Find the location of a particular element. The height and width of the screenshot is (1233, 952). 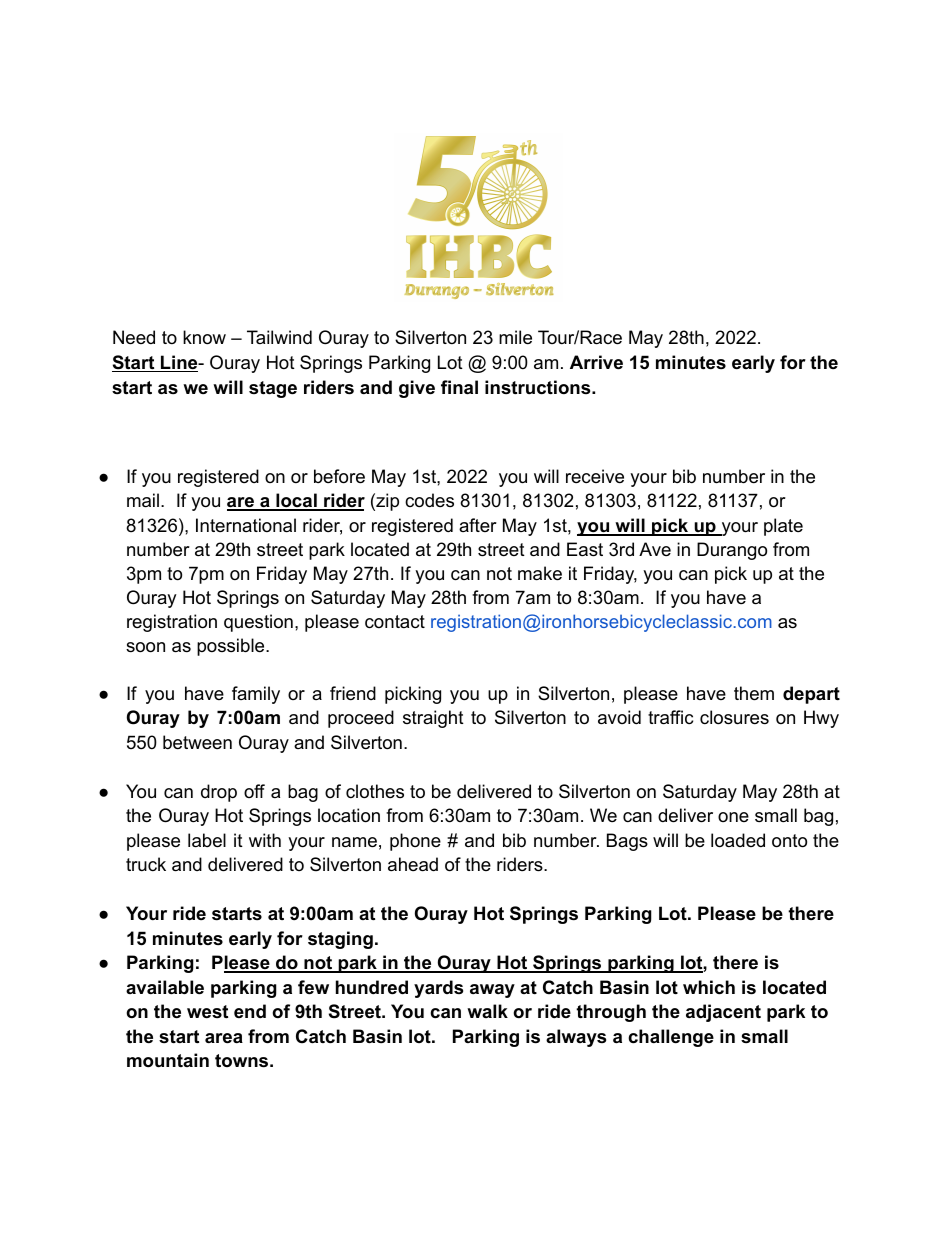

International is located at coordinates (246, 525).
